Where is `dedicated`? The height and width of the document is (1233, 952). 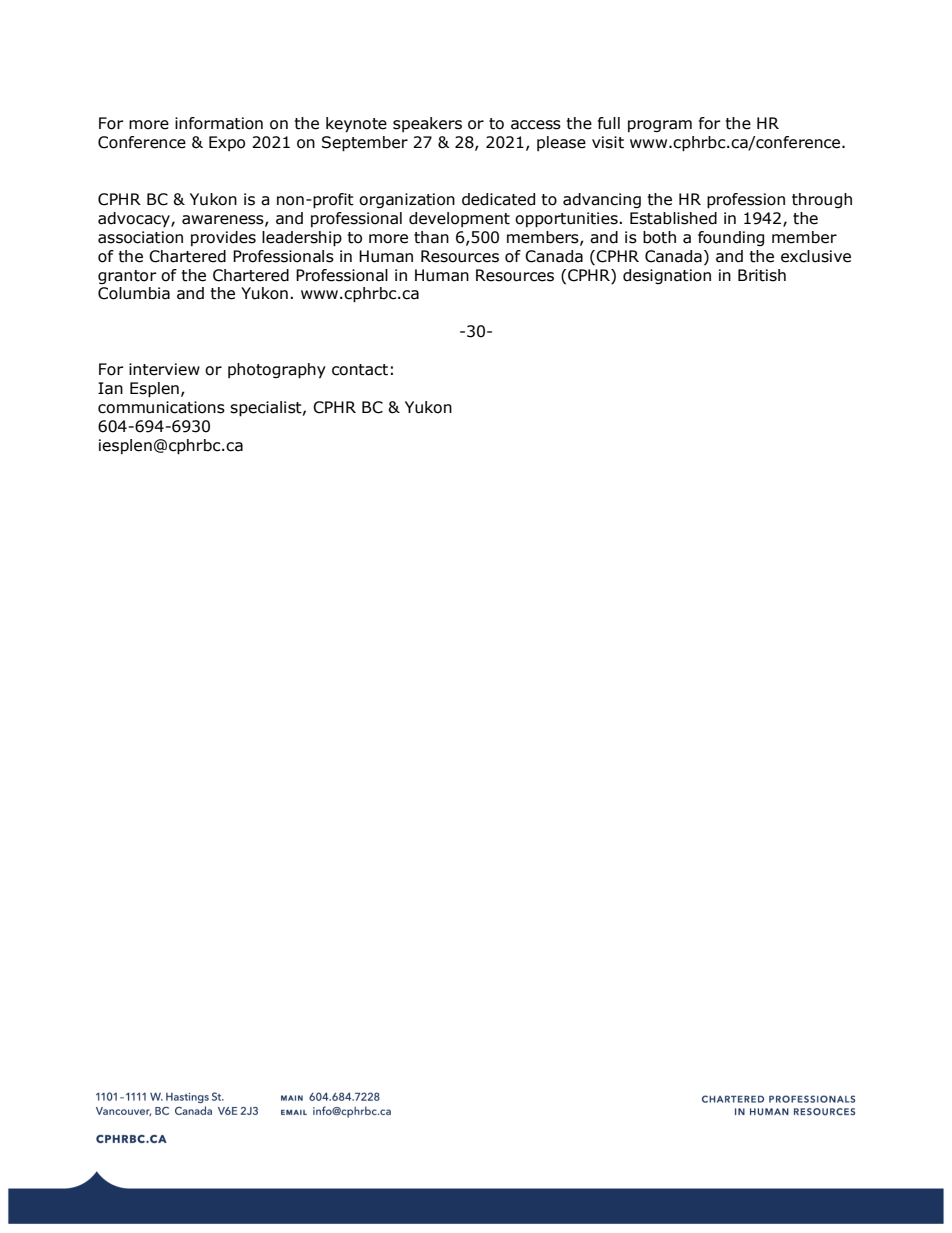 dedicated is located at coordinates (498, 199).
